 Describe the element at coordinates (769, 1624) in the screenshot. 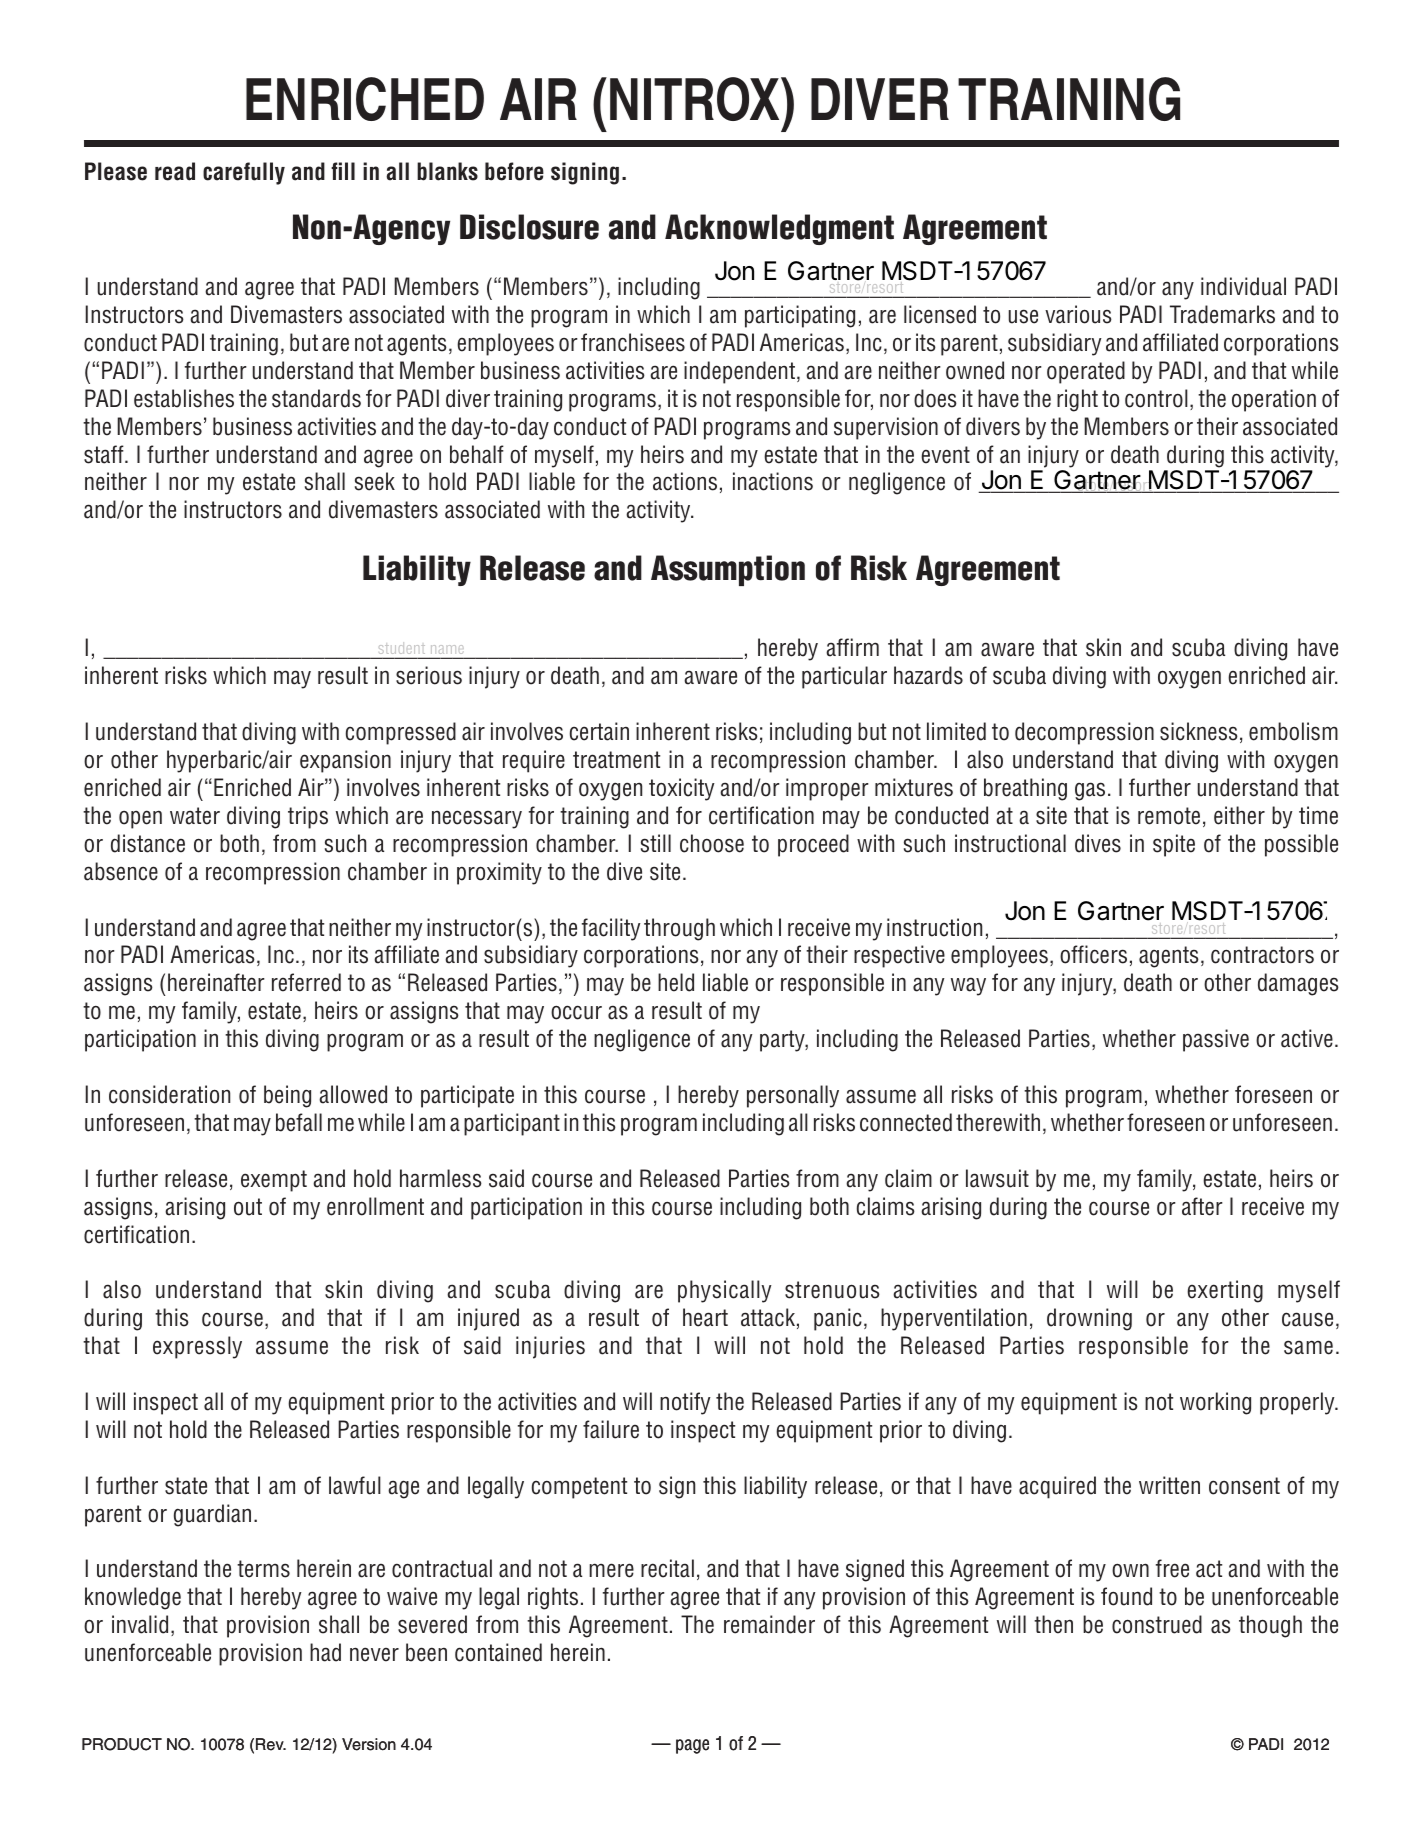

I see `remainder` at that location.
